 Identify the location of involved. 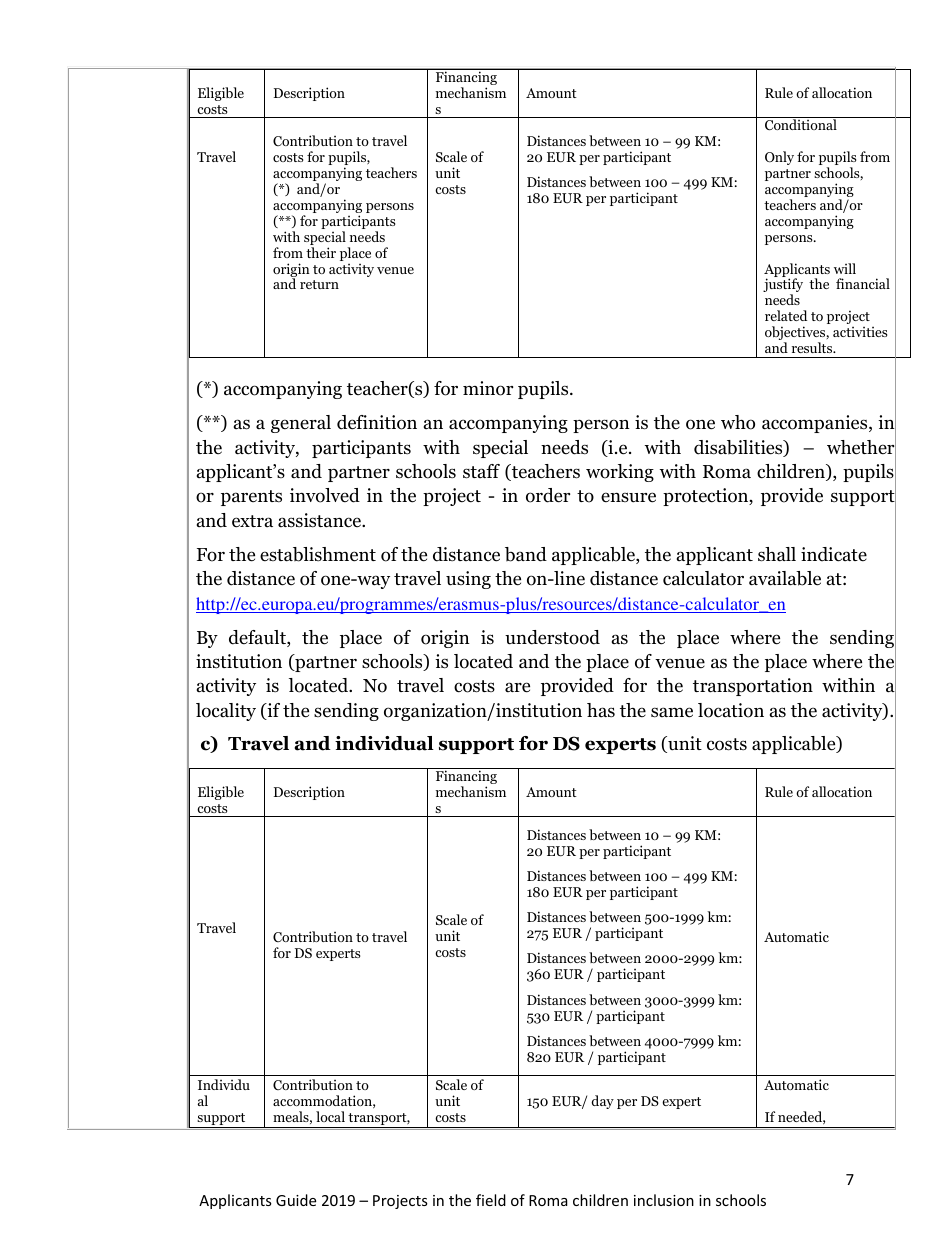
(325, 495).
